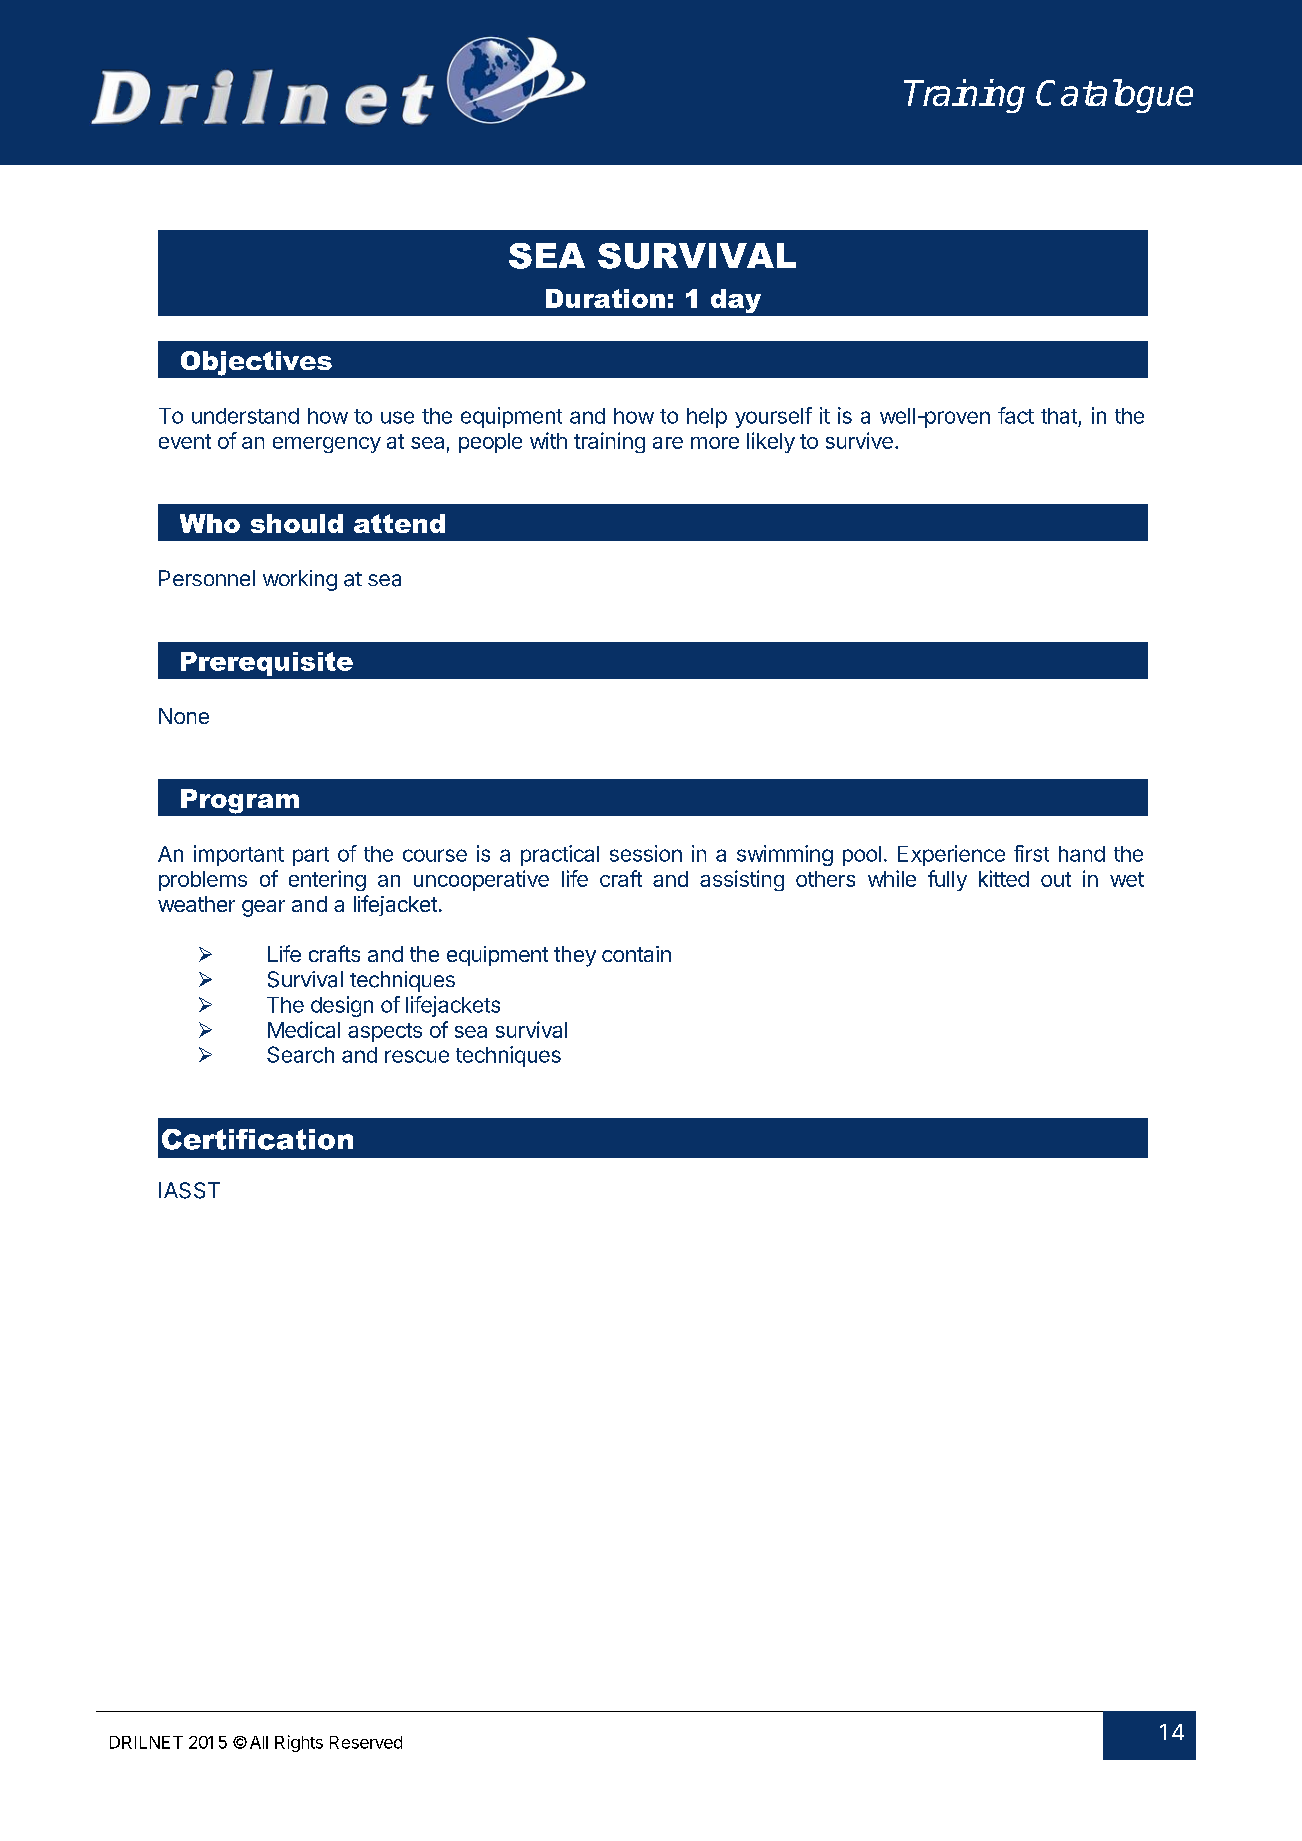 Image resolution: width=1302 pixels, height=1841 pixels. I want to click on All, so click(259, 1742).
